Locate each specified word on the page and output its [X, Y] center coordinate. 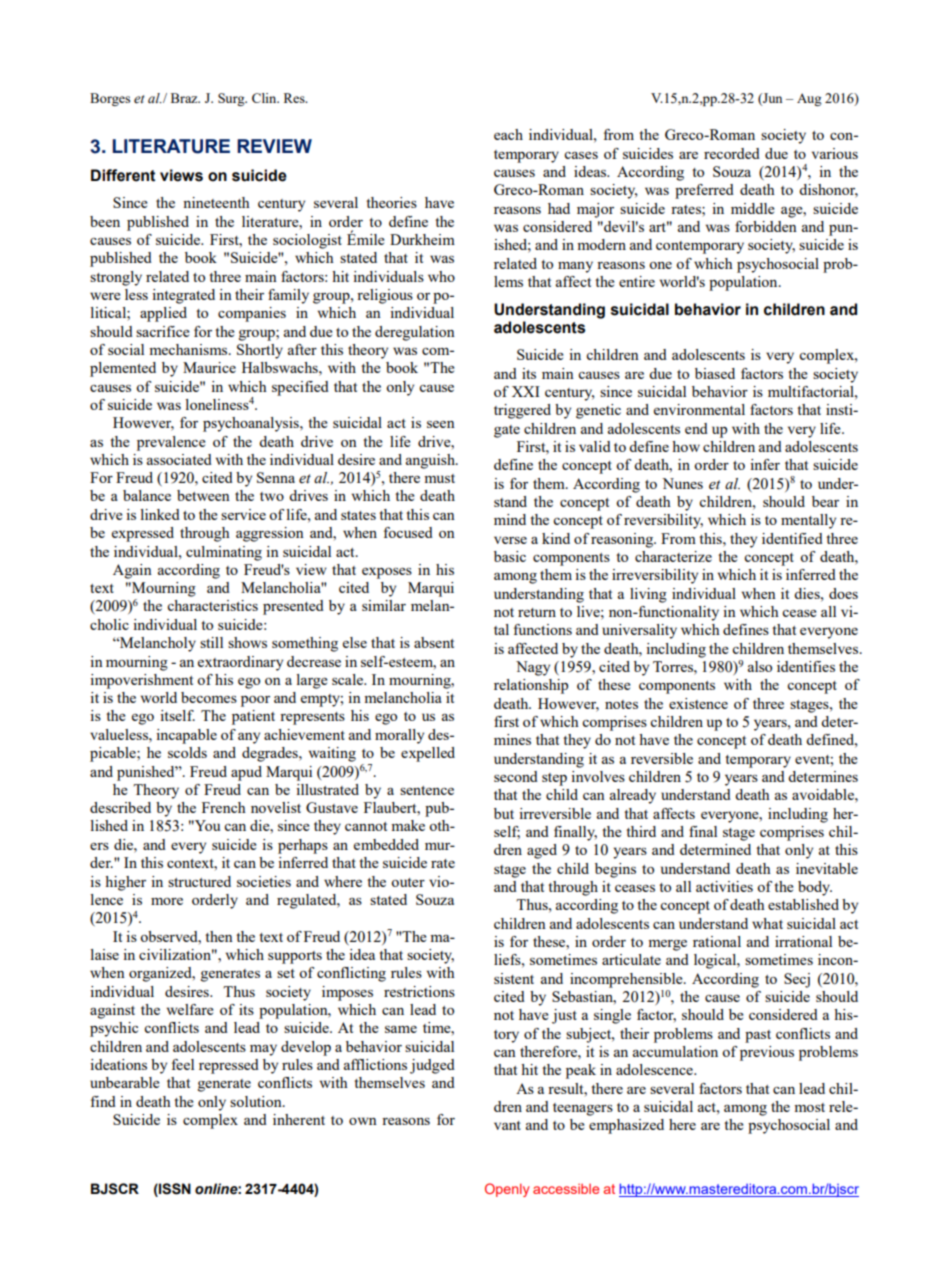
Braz [185, 98]
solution [257, 1101]
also [760, 666]
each [508, 134]
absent [434, 642]
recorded [732, 153]
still [211, 642]
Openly [507, 1190]
